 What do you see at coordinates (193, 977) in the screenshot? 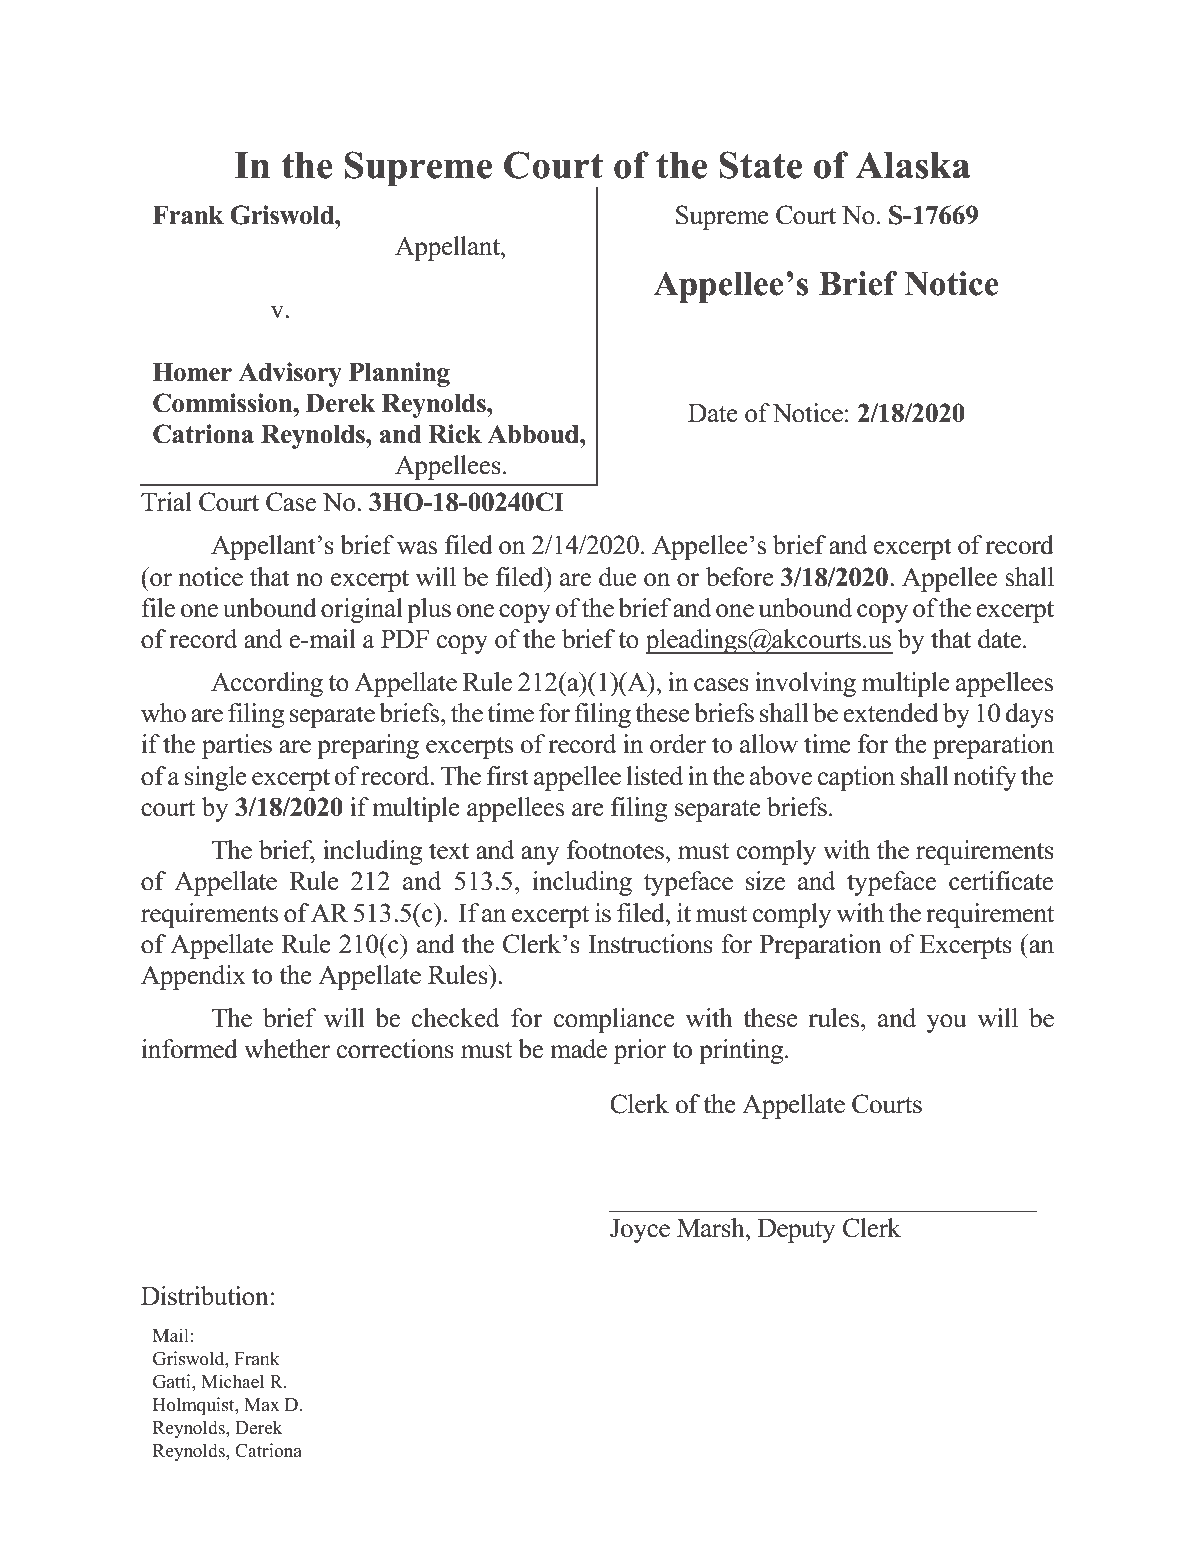
I see `Appendix` at bounding box center [193, 977].
